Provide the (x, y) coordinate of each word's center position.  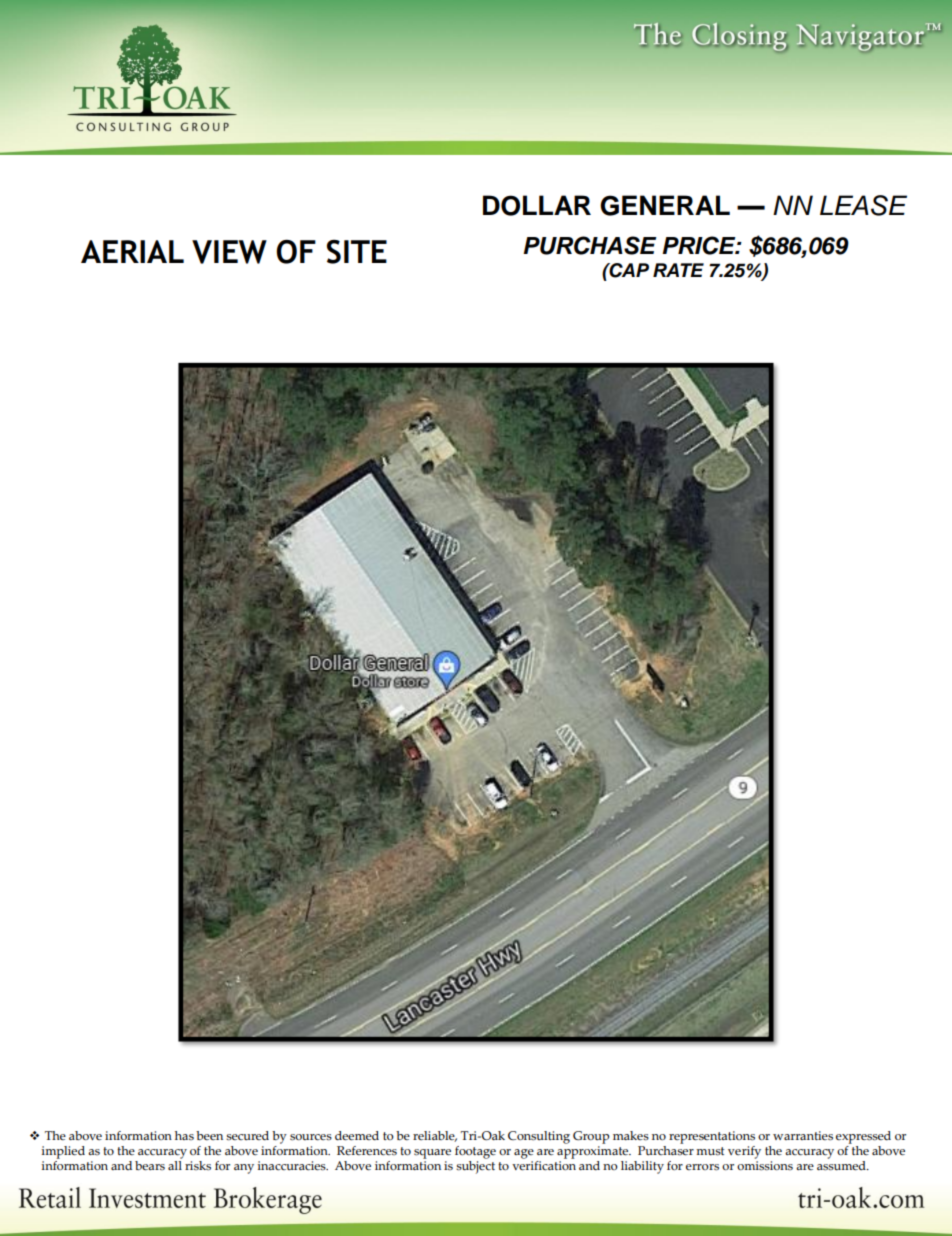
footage (475, 1152)
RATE (678, 270)
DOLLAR (537, 205)
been (209, 1135)
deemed (357, 1136)
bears (150, 1166)
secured (247, 1136)
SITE (357, 252)
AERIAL (132, 251)
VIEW (229, 252)
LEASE (863, 205)
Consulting (539, 1137)
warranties (803, 1136)
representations (712, 1137)
